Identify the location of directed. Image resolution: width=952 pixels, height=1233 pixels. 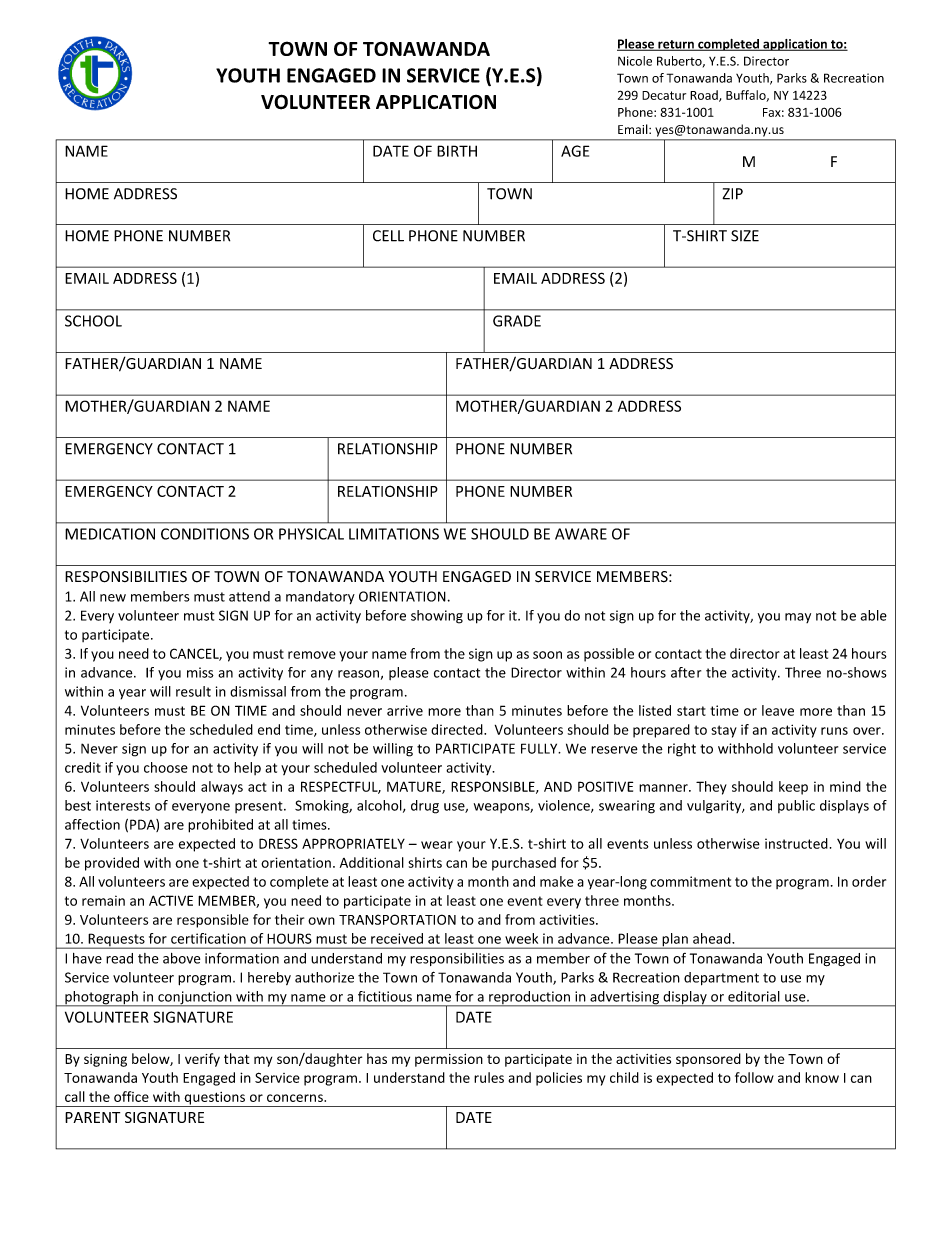
(458, 729).
